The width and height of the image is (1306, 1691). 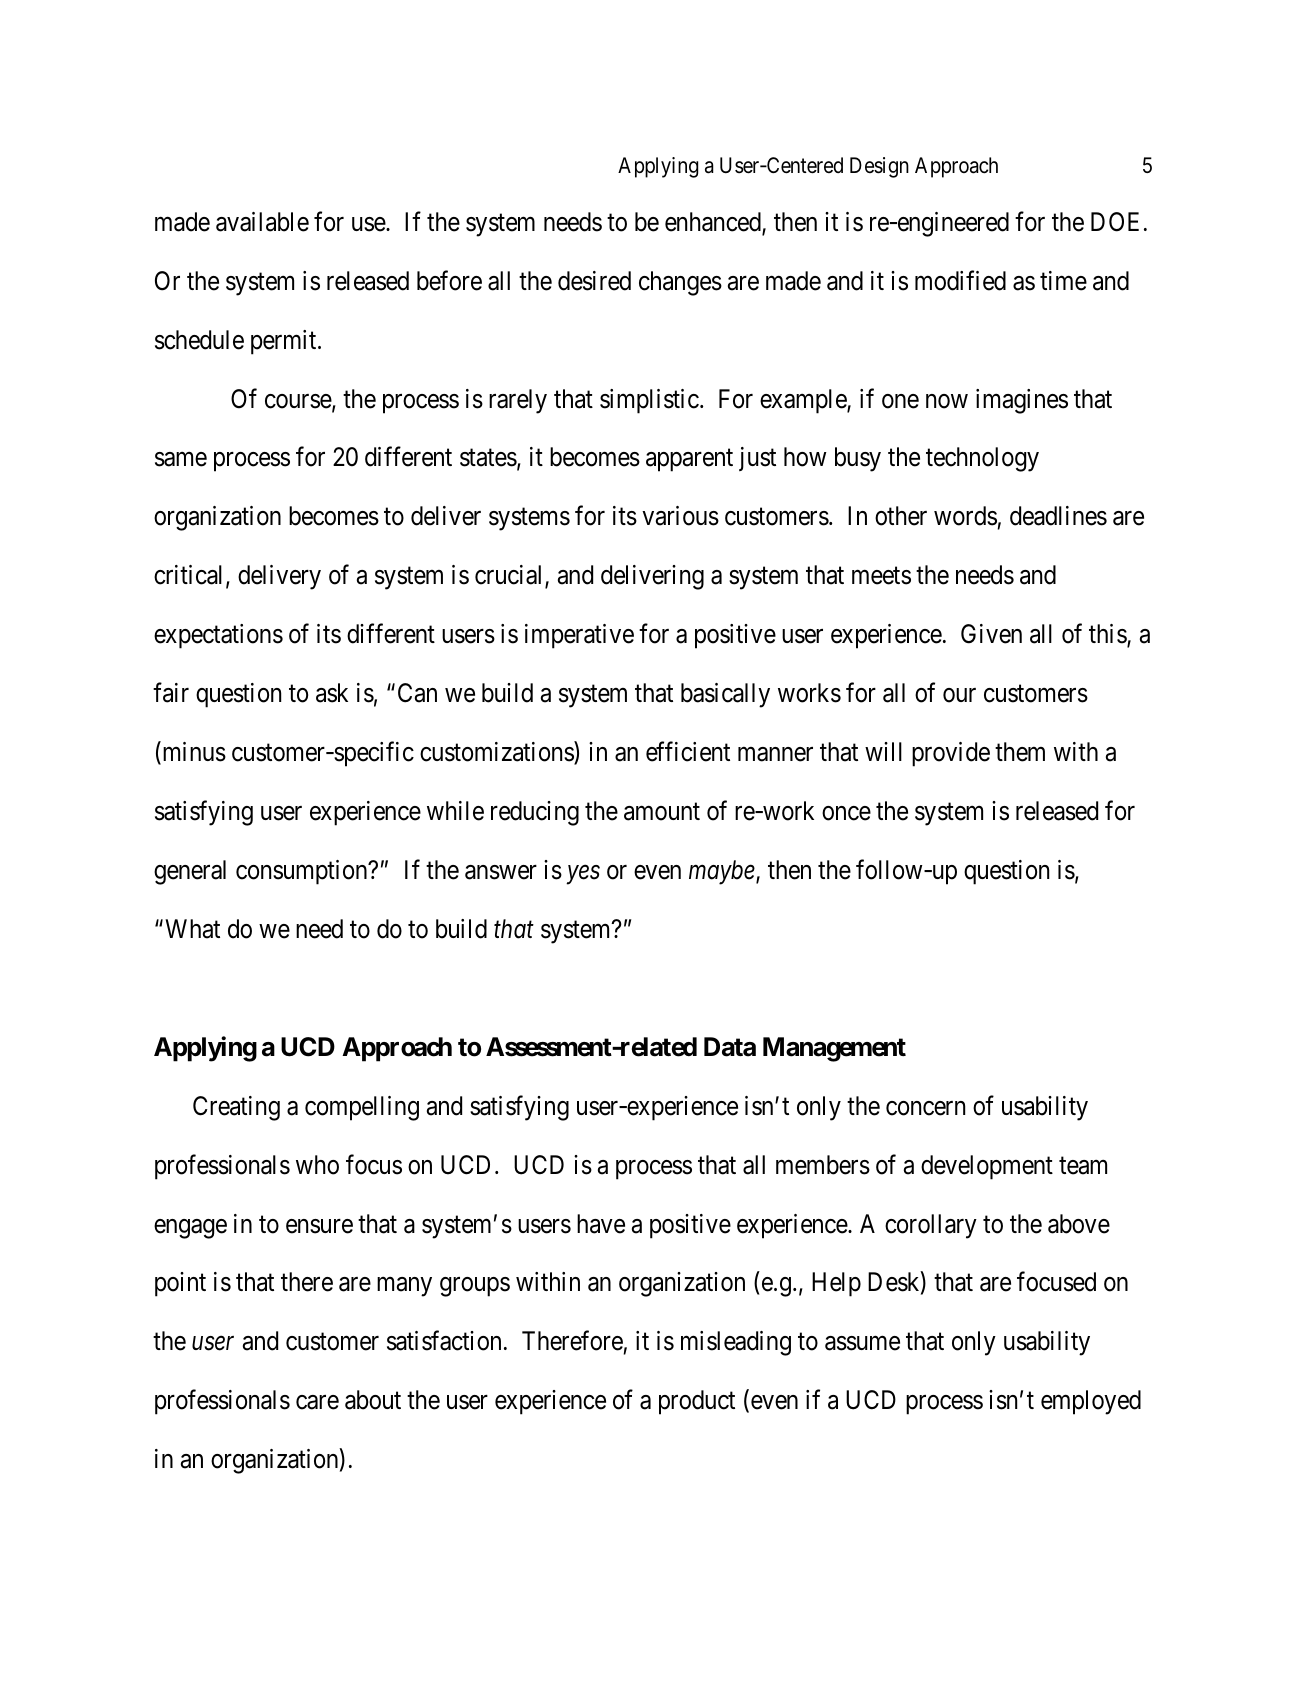 What do you see at coordinates (987, 1167) in the image?
I see `development` at bounding box center [987, 1167].
